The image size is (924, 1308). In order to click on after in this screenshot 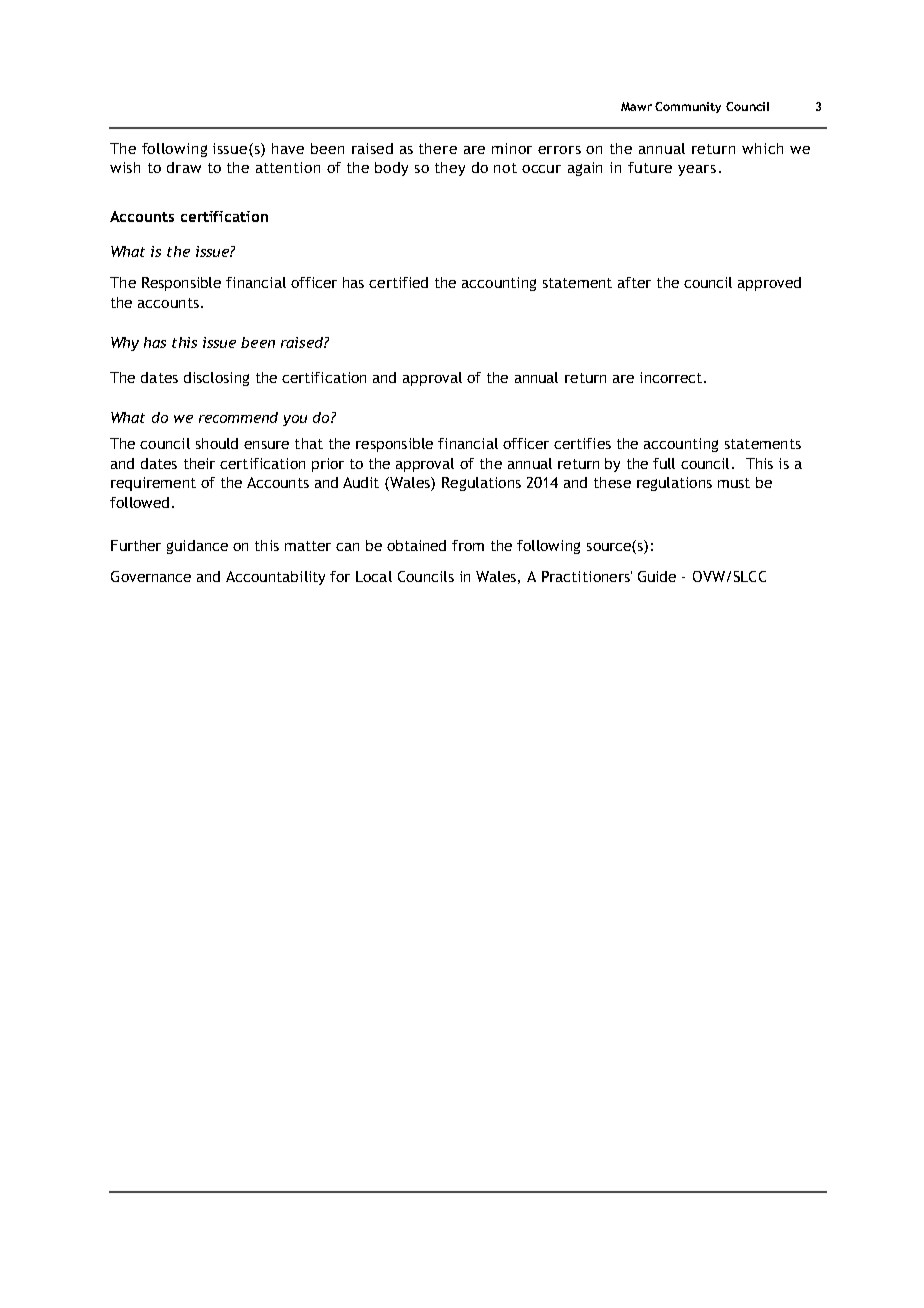, I will do `click(634, 282)`.
